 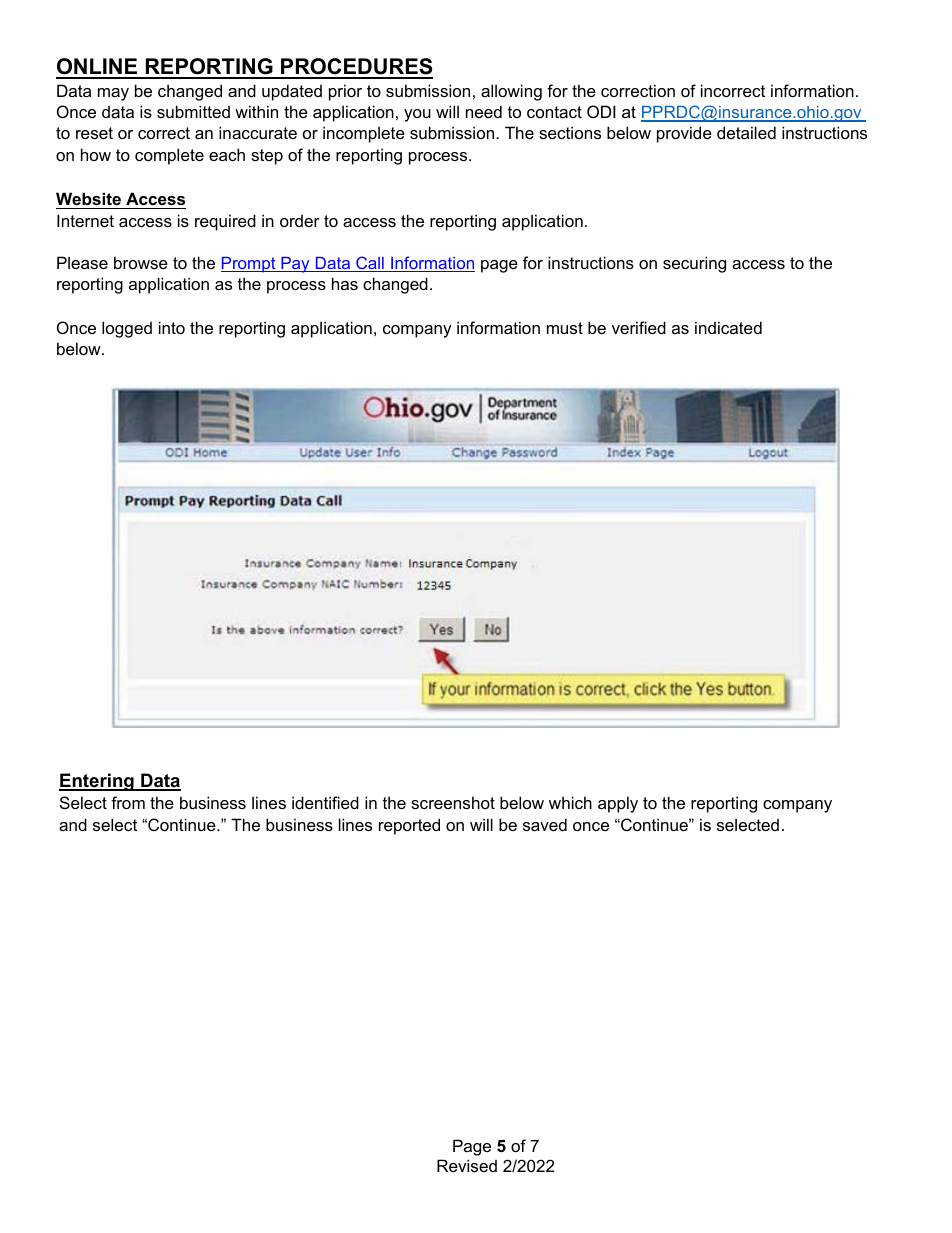 What do you see at coordinates (128, 802) in the document?
I see `from` at bounding box center [128, 802].
